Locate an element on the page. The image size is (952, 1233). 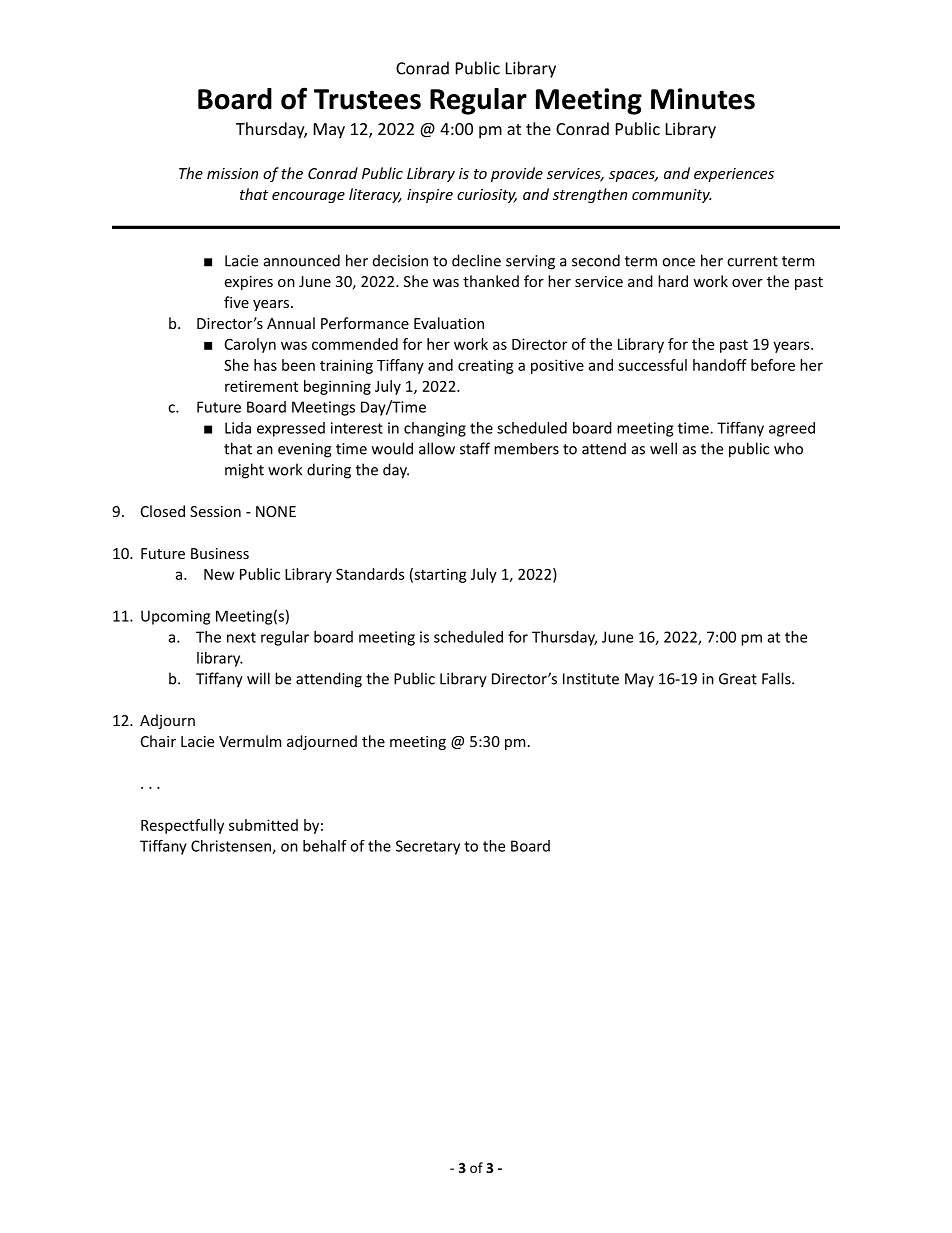
provide is located at coordinates (517, 174).
